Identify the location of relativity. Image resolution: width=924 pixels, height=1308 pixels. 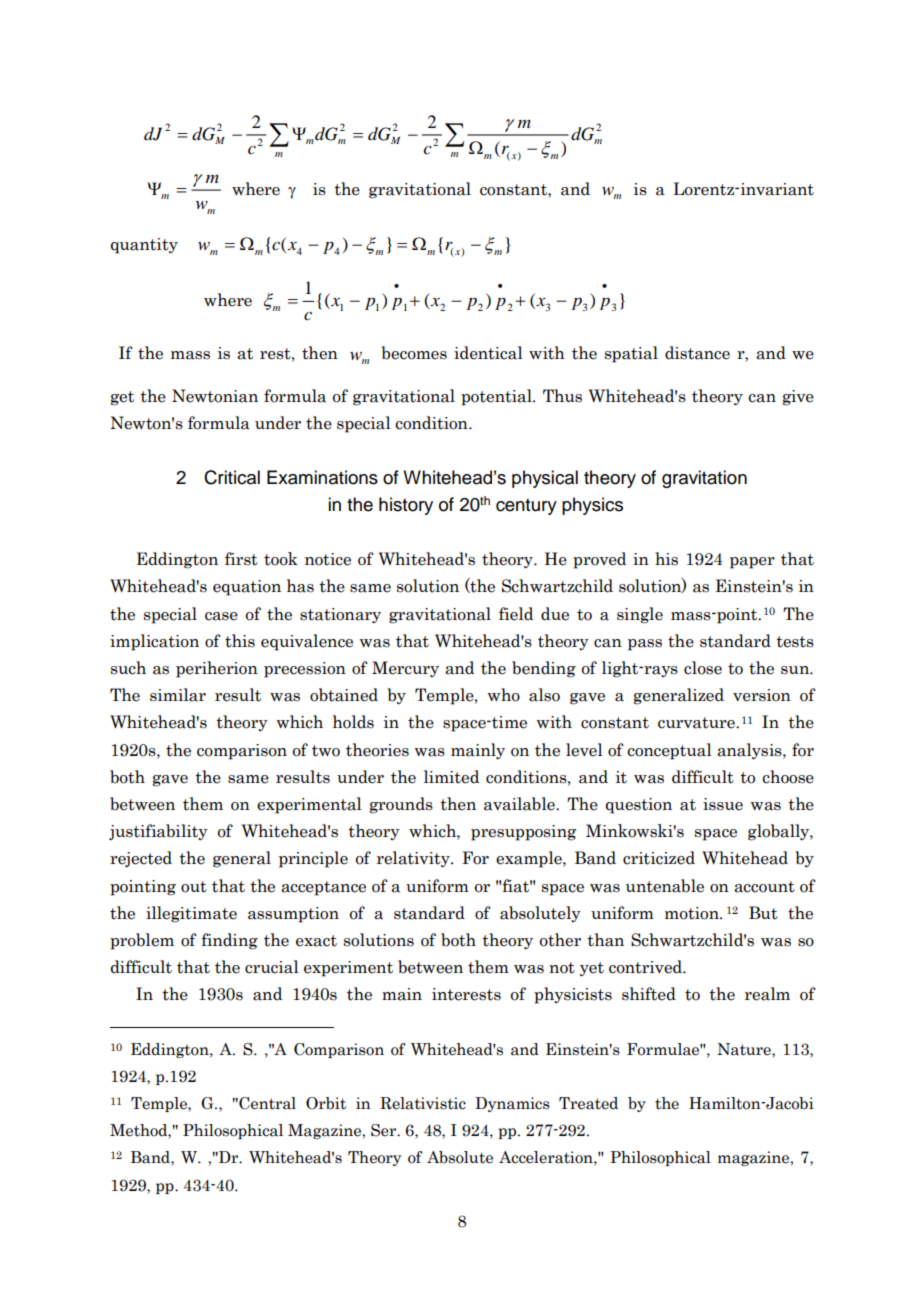
(414, 859).
